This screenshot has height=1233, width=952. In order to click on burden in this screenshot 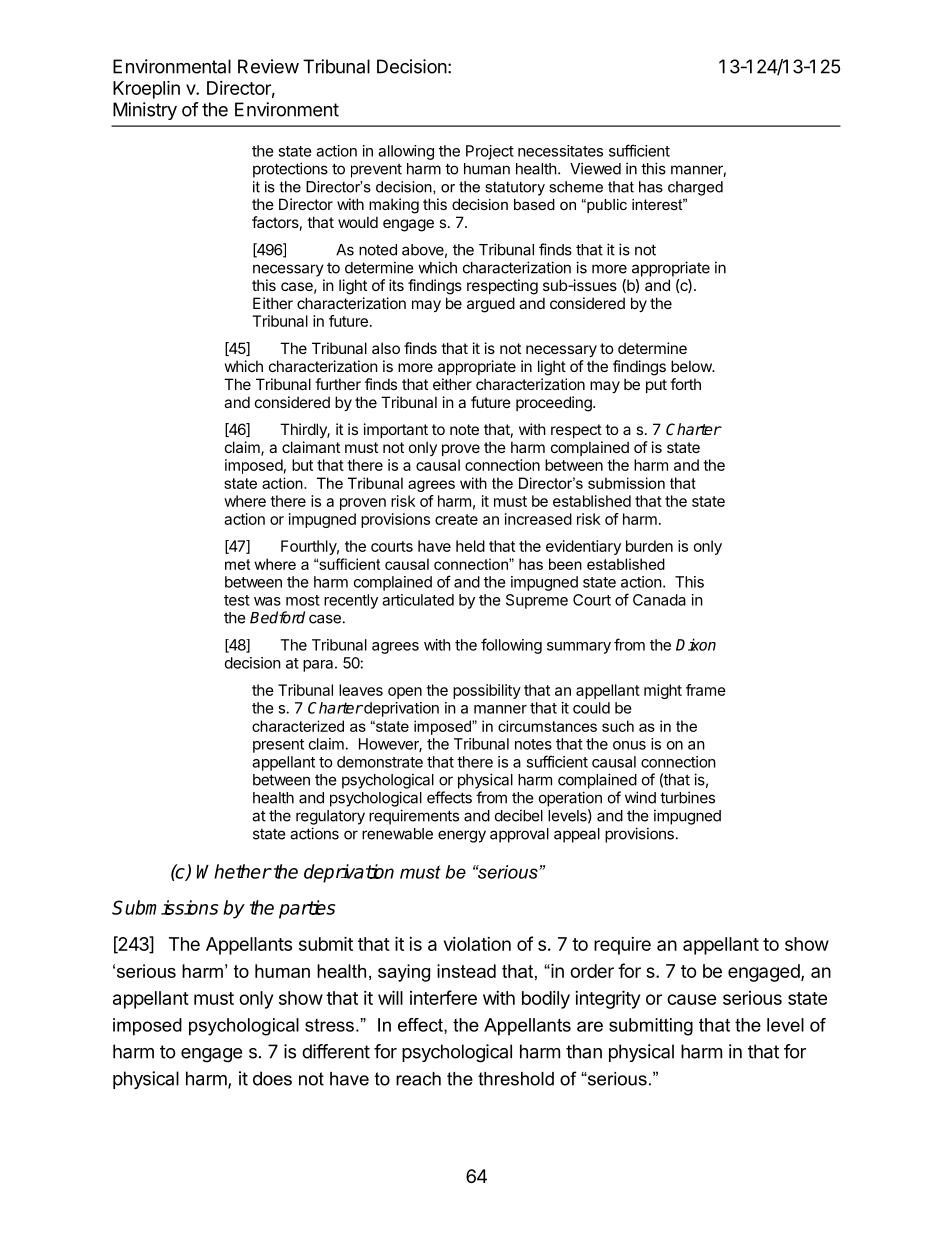, I will do `click(649, 546)`.
